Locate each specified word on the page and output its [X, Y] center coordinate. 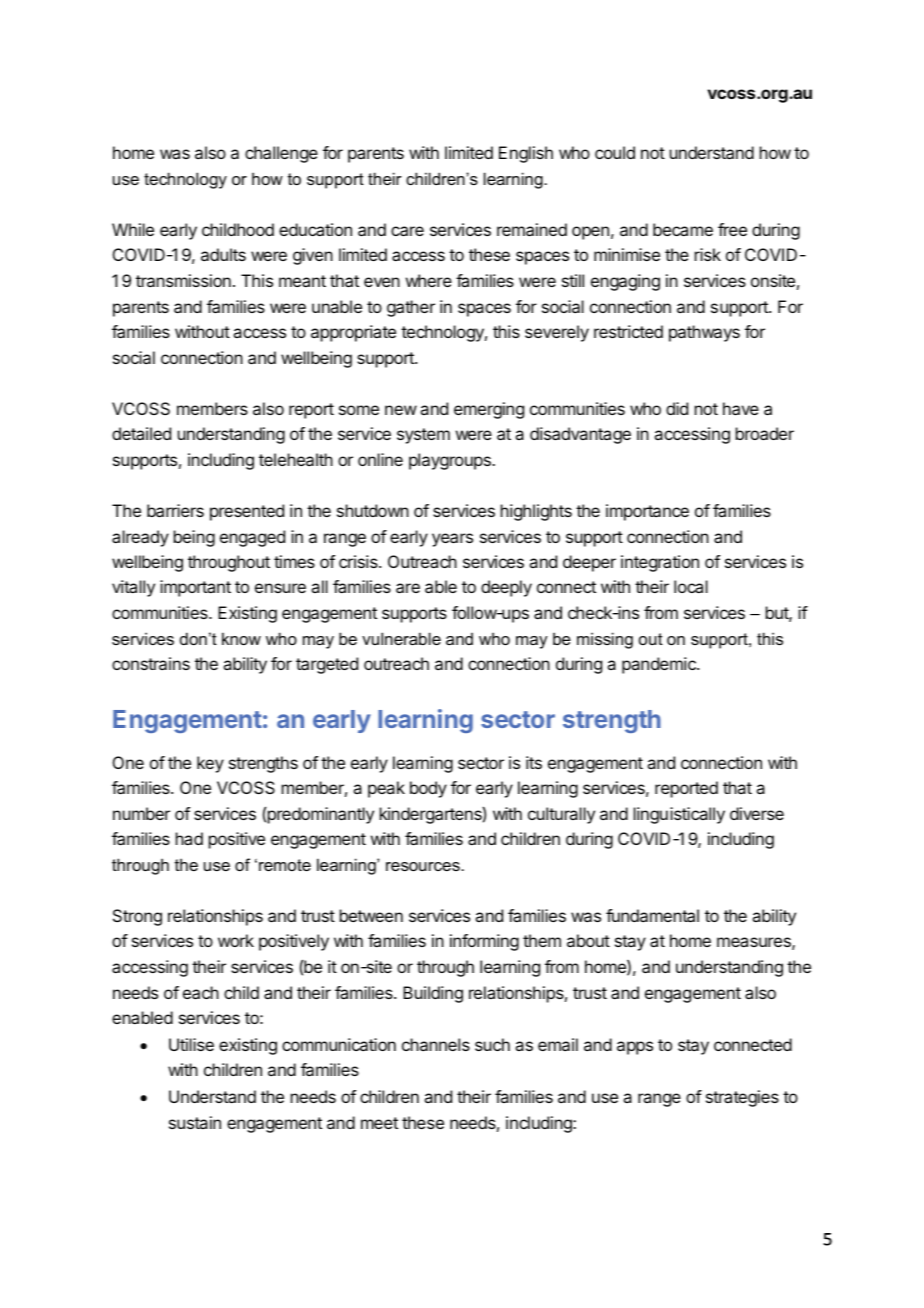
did [677, 408]
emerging [489, 410]
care [407, 231]
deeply [506, 588]
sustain [195, 1122]
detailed [141, 433]
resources [424, 866]
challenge [281, 154]
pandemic [660, 665]
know [241, 638]
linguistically [679, 815]
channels [436, 1044]
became [683, 229]
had [189, 838]
